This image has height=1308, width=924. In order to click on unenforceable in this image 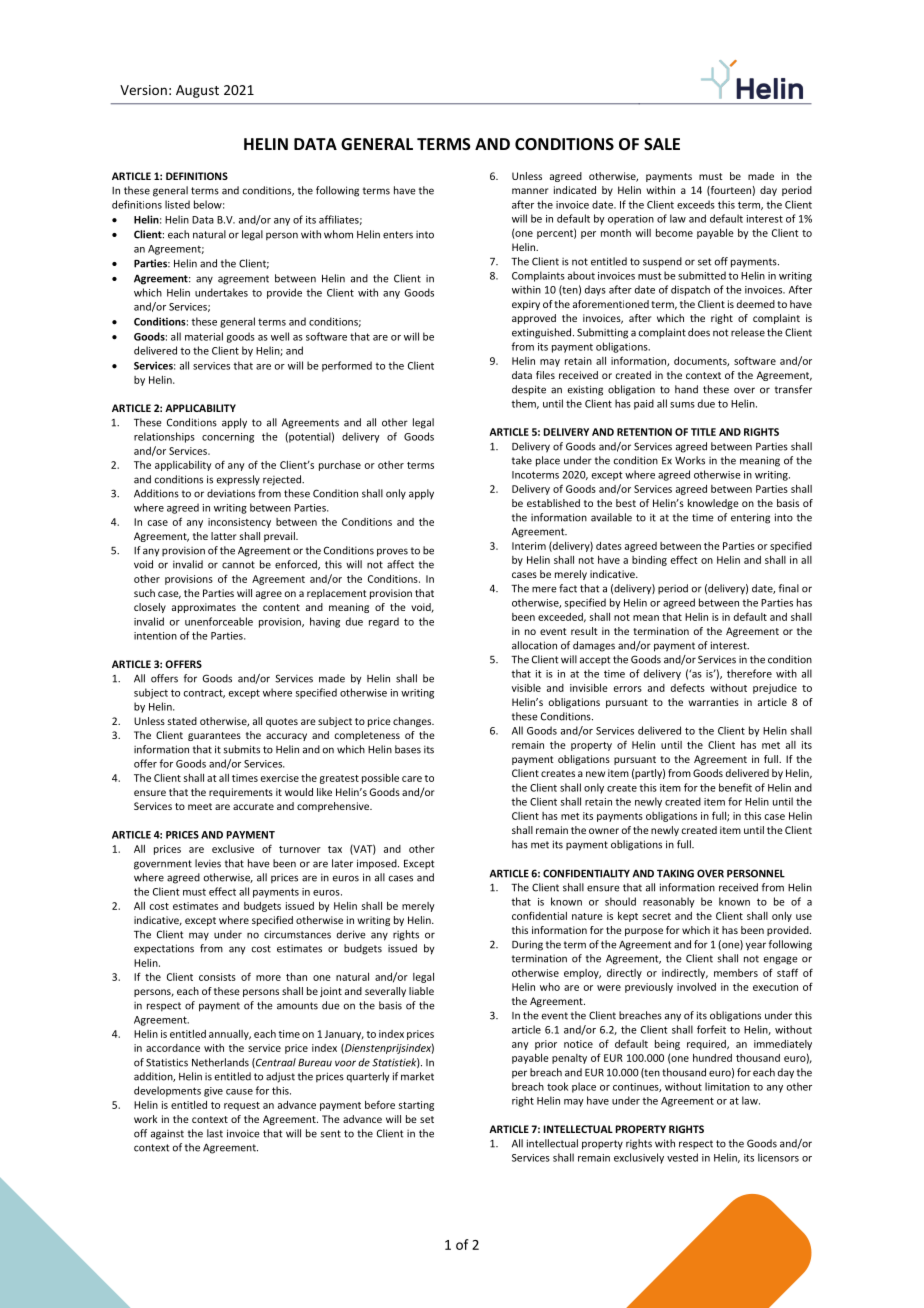, I will do `click(219, 621)`.
